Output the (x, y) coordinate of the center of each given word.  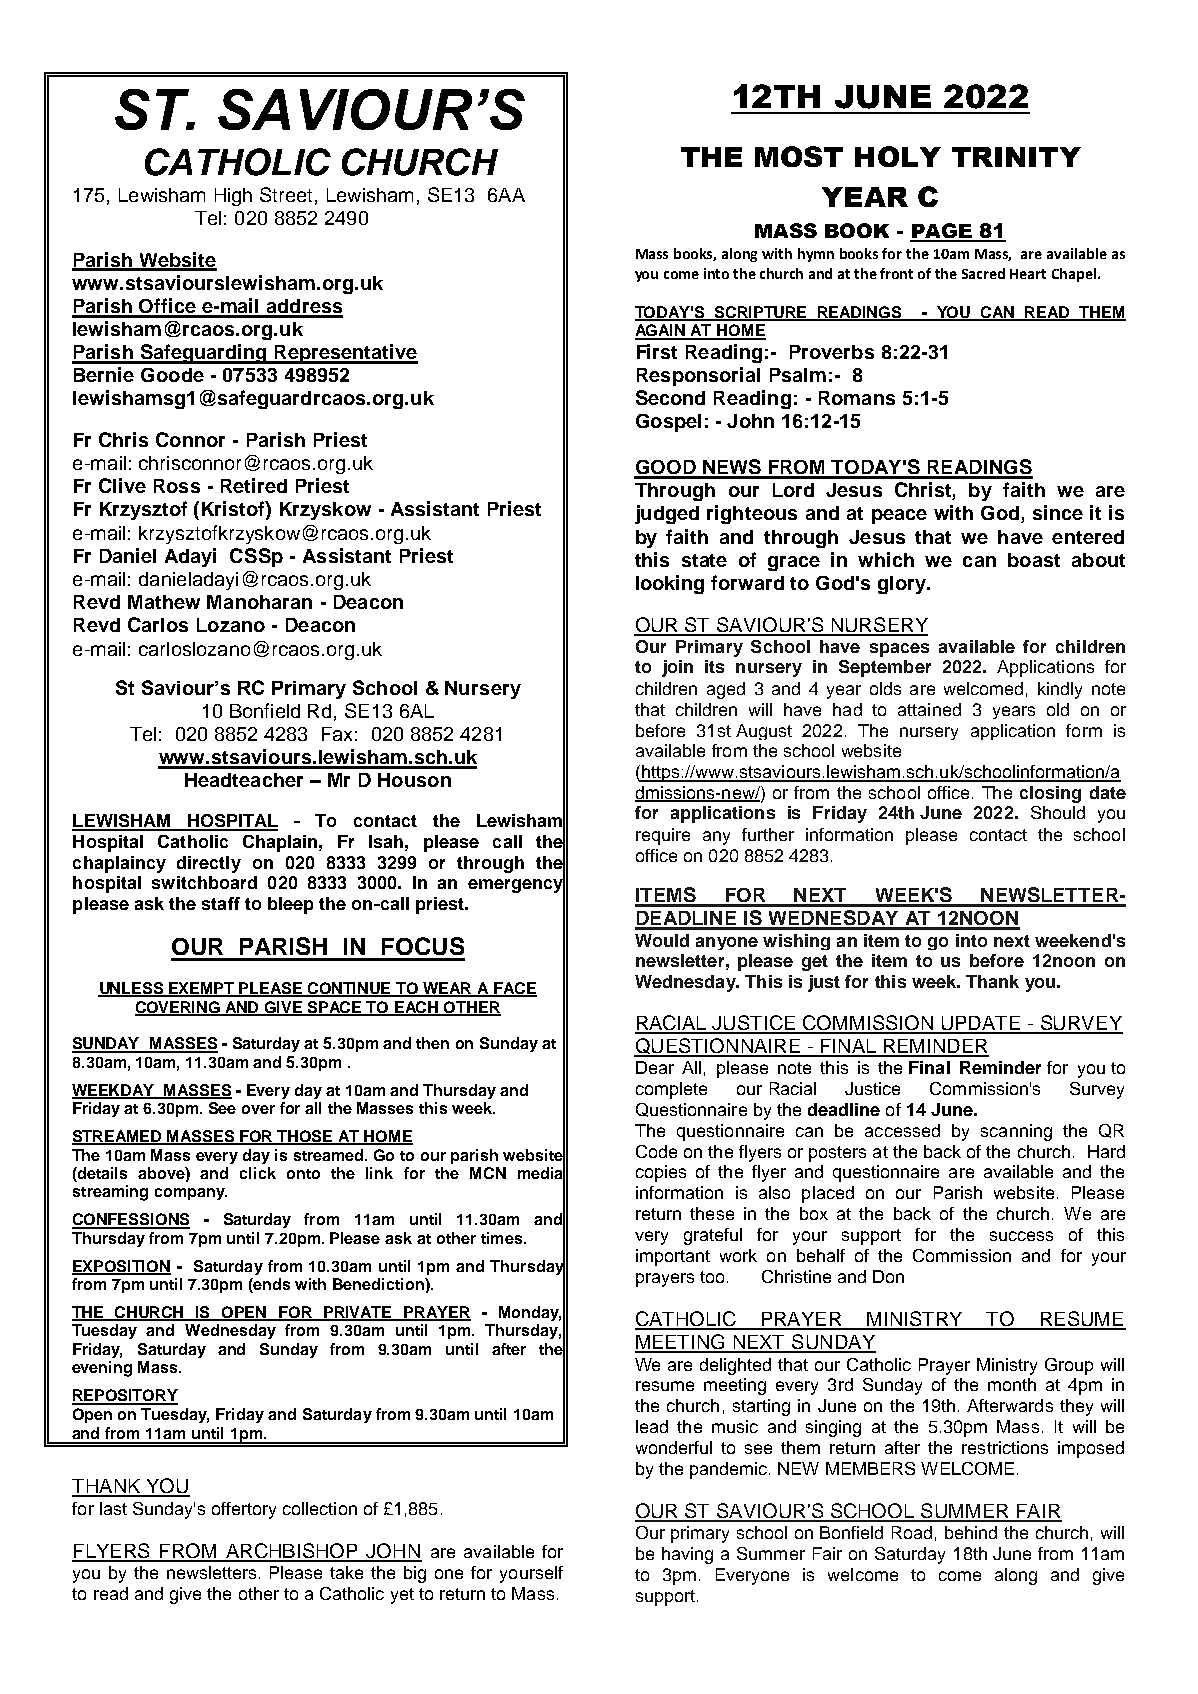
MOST (799, 156)
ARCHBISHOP (291, 1552)
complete (671, 1090)
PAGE (942, 232)
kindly (1060, 690)
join (677, 668)
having (687, 1555)
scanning (1016, 1132)
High (233, 197)
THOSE (305, 1137)
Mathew (164, 602)
